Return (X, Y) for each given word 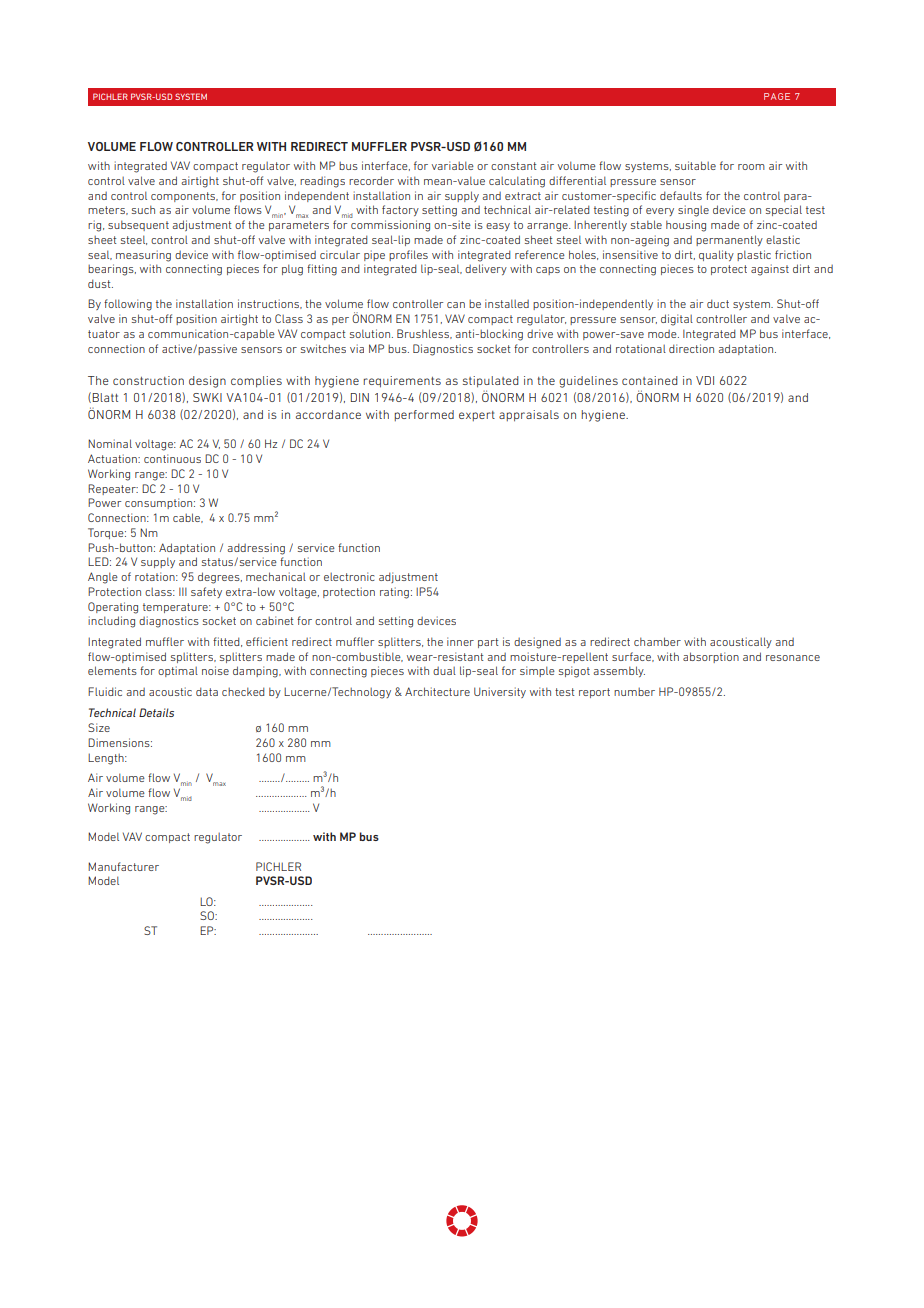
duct (718, 303)
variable (453, 165)
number (634, 692)
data (207, 691)
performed (424, 415)
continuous (172, 458)
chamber (657, 641)
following (128, 305)
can (456, 305)
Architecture (437, 691)
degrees (220, 578)
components (184, 197)
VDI (705, 380)
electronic (349, 576)
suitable (695, 165)
